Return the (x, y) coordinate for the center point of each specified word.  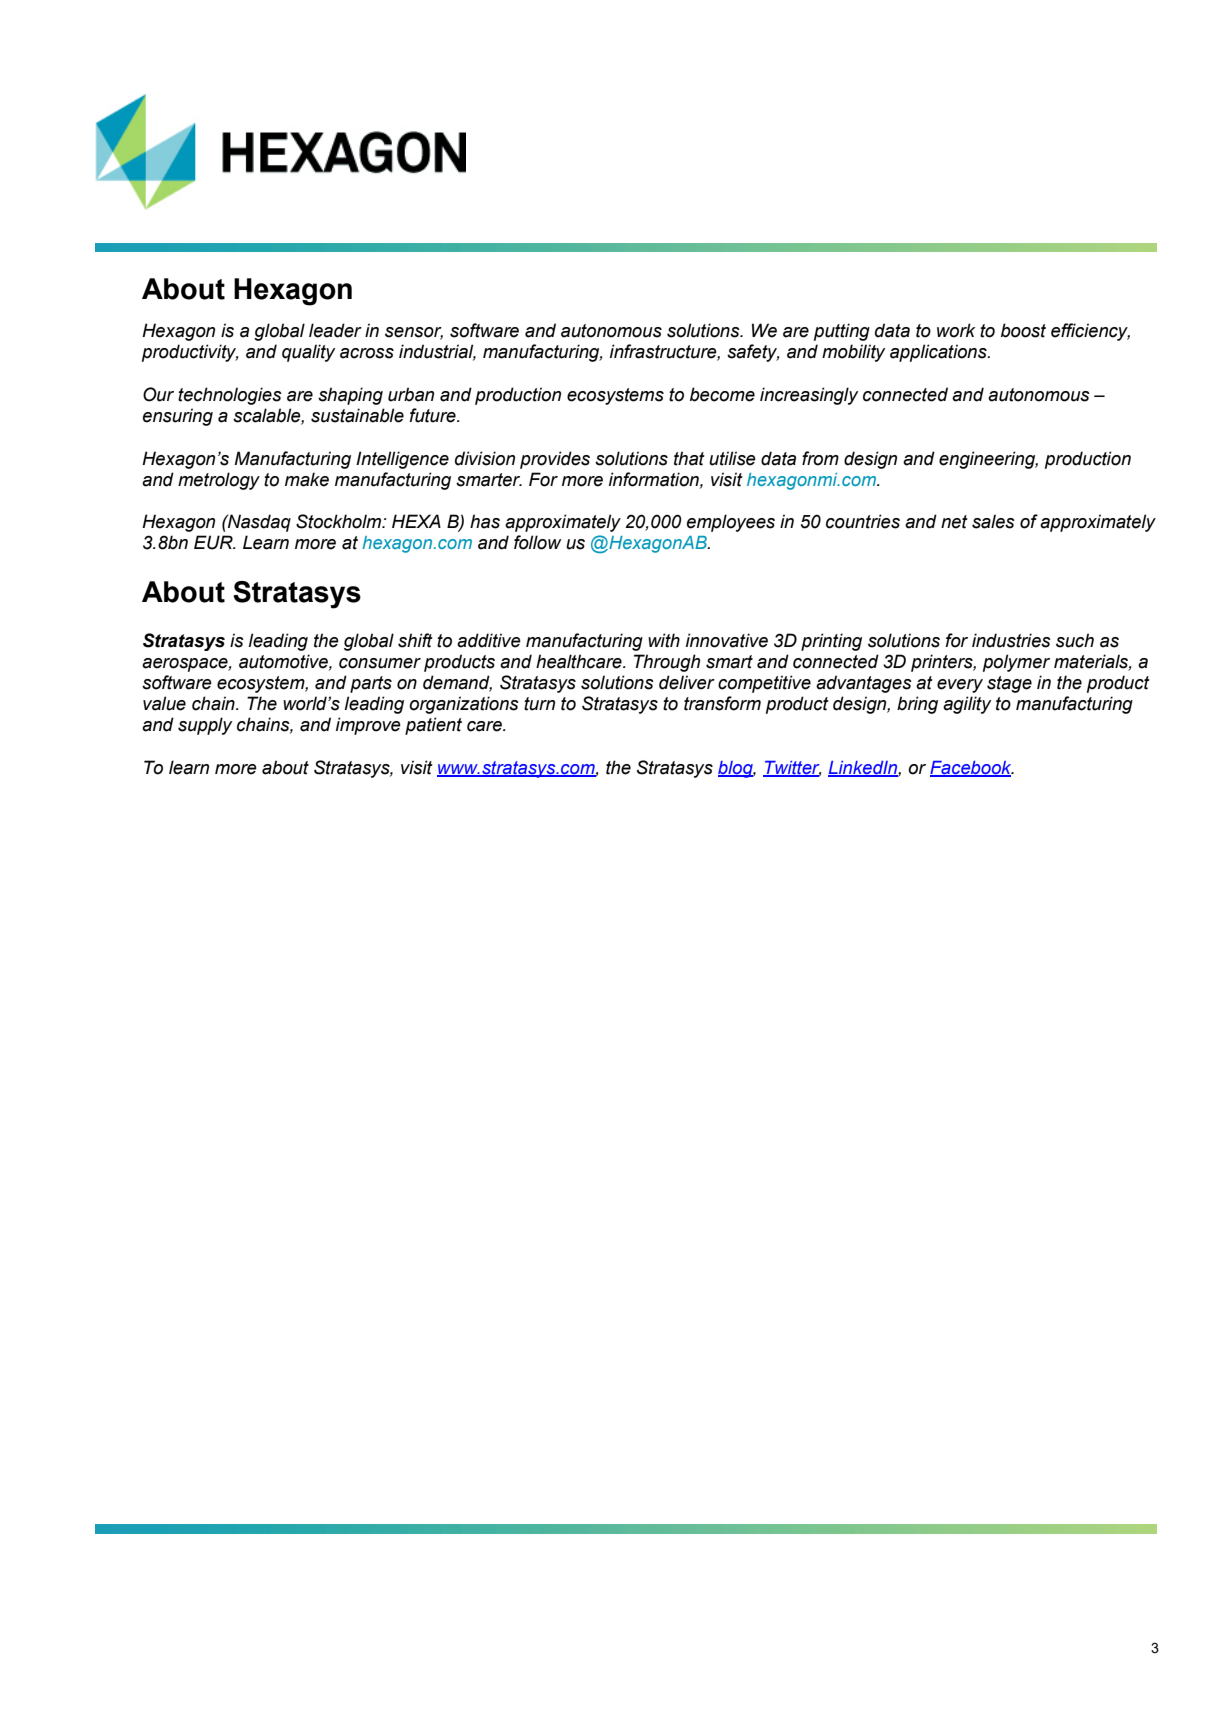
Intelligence (402, 460)
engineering (988, 460)
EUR (214, 542)
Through (667, 663)
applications (939, 353)
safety (753, 353)
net (954, 522)
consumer (380, 663)
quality (308, 353)
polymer (1016, 663)
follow (537, 542)
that (689, 458)
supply (205, 726)
